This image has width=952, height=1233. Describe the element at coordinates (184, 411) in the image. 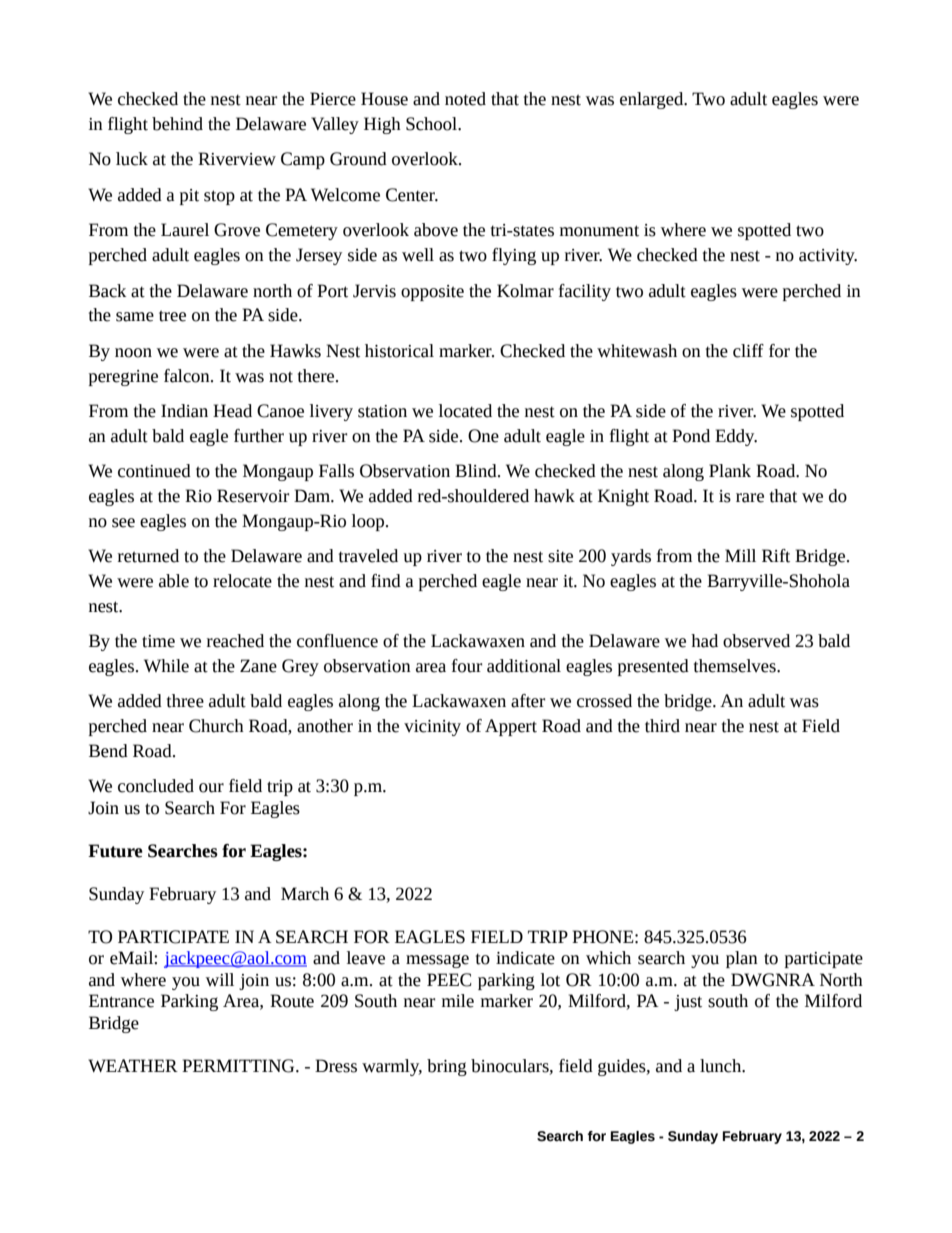

I see `Indian` at that location.
